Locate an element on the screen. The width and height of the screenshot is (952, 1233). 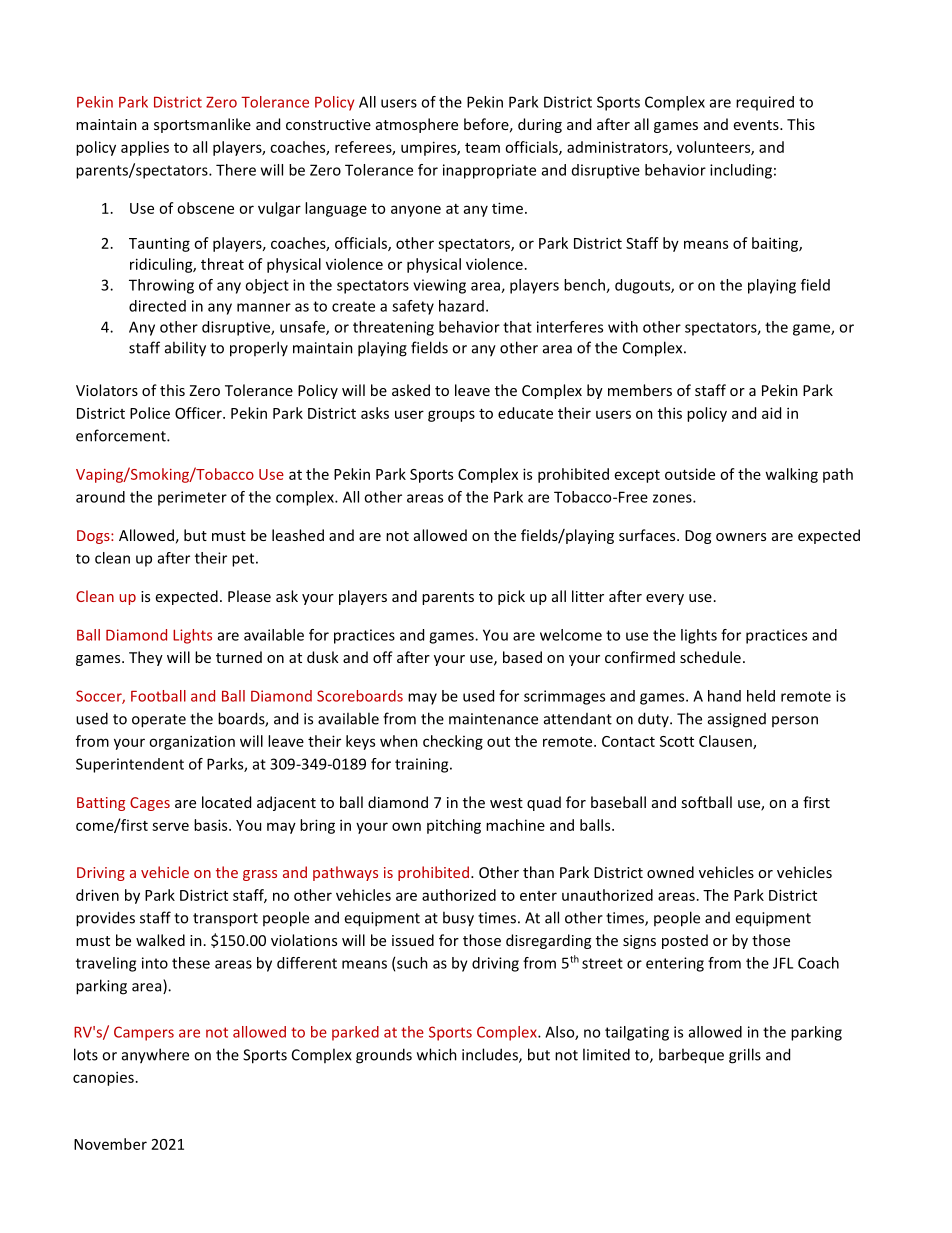
atmosphere is located at coordinates (417, 125).
